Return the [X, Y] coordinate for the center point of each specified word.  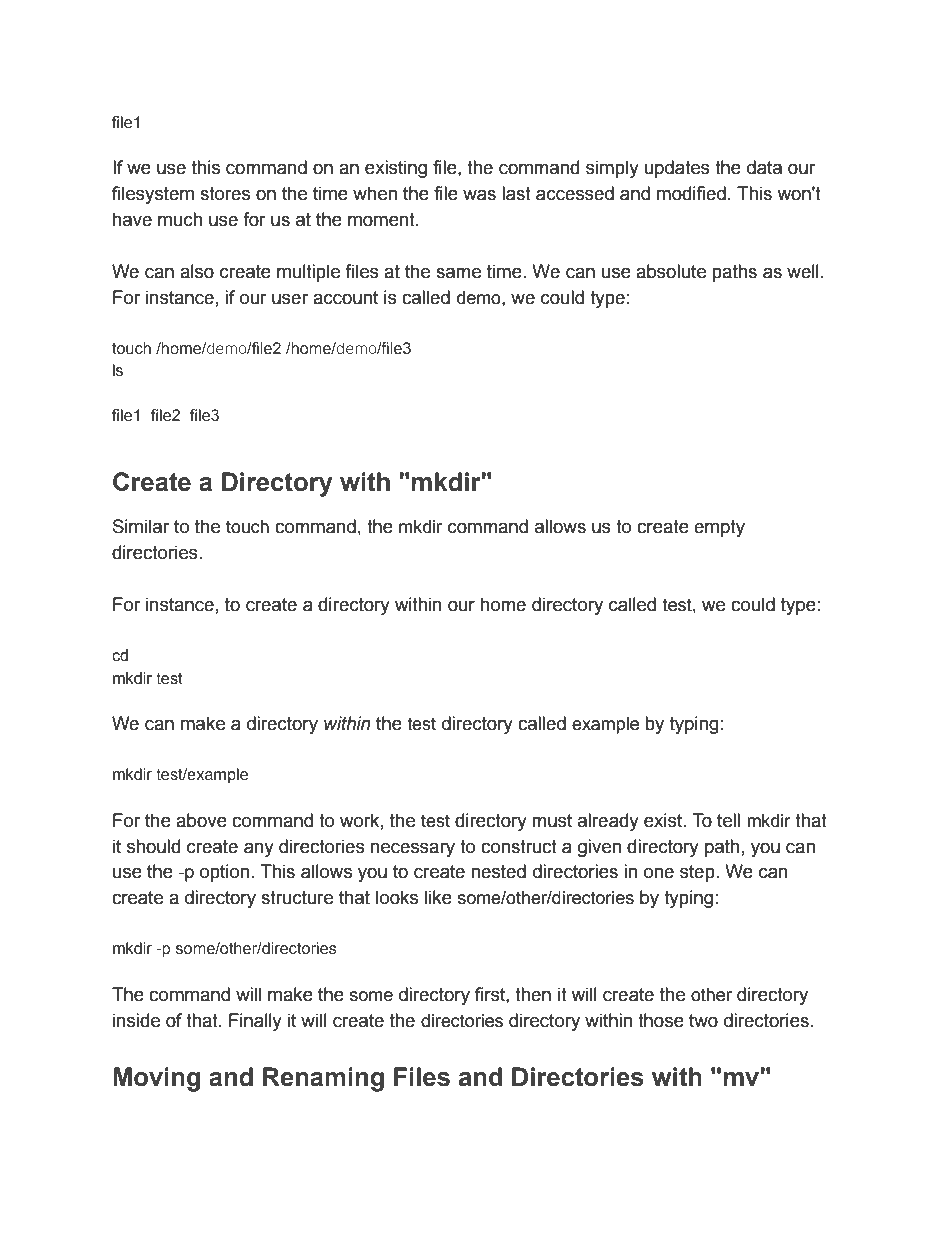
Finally [255, 1022]
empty [719, 528]
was [479, 195]
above [201, 820]
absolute [671, 271]
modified [691, 193]
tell [728, 820]
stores [225, 194]
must [552, 821]
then [533, 994]
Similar [141, 526]
